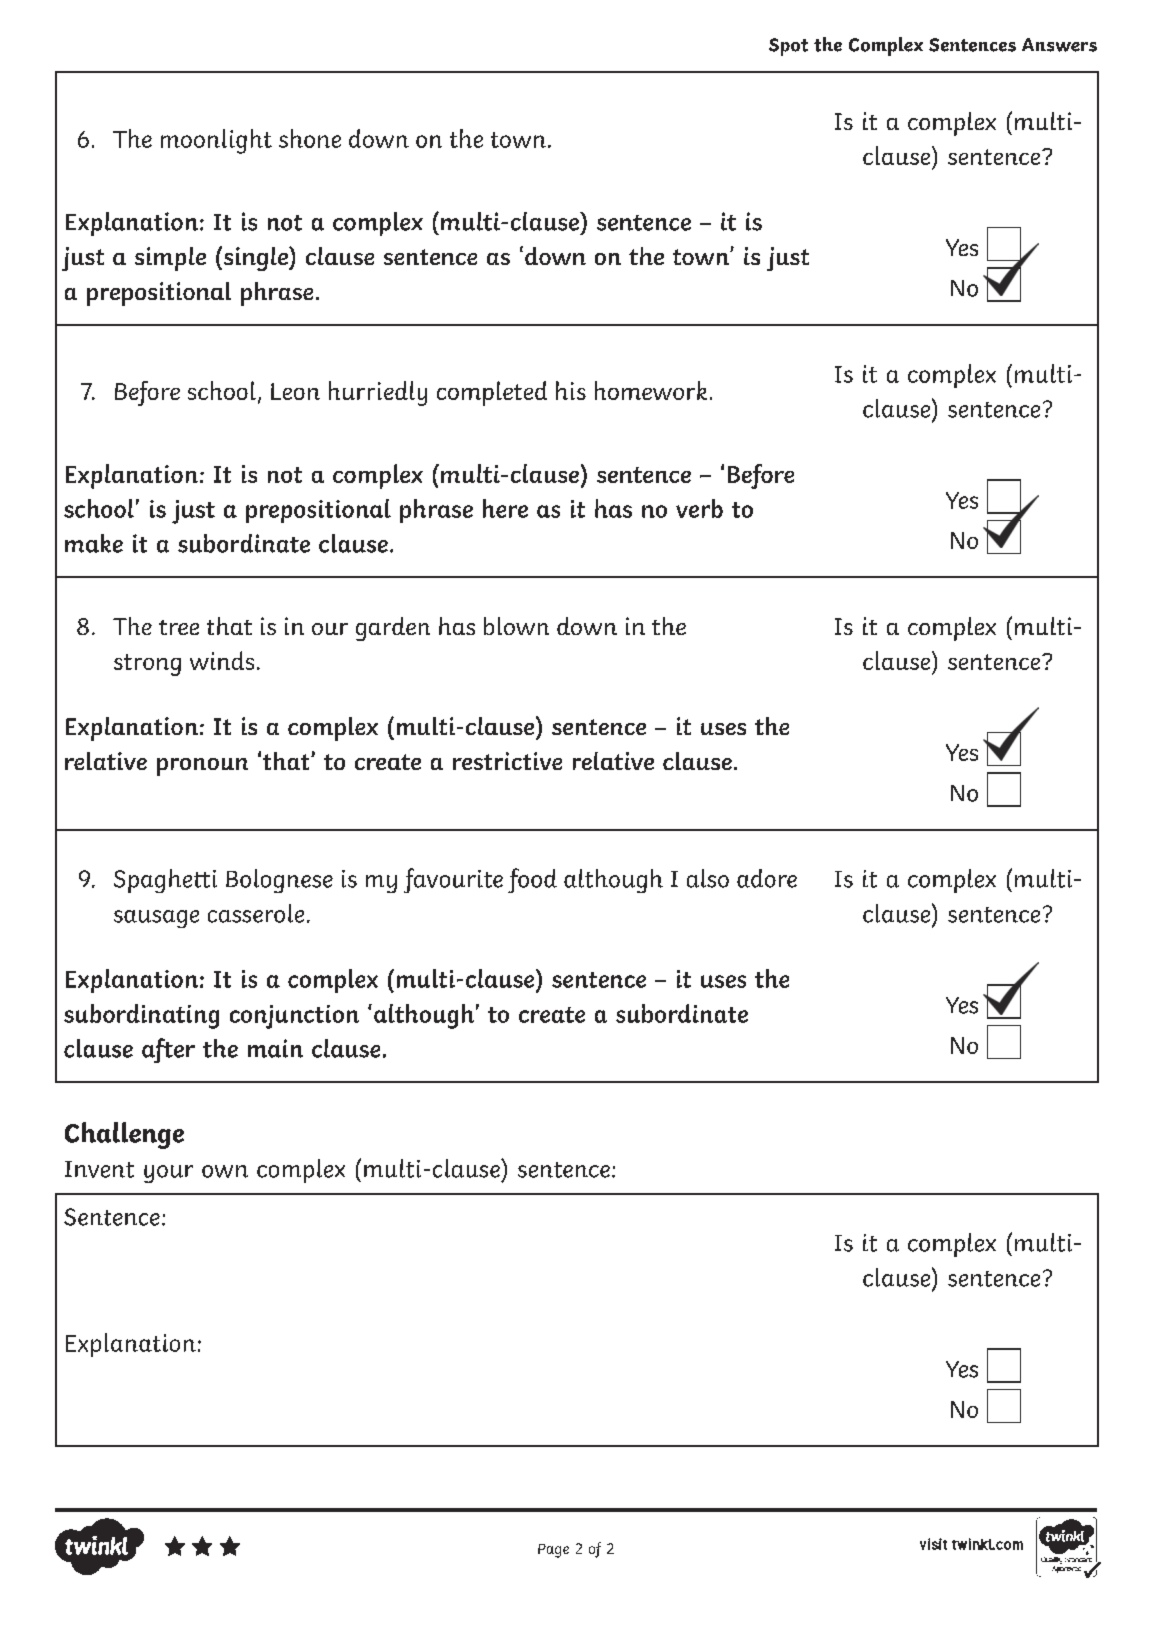 Image resolution: width=1152 pixels, height=1630 pixels. What do you see at coordinates (767, 878) in the page?
I see `adore` at bounding box center [767, 878].
